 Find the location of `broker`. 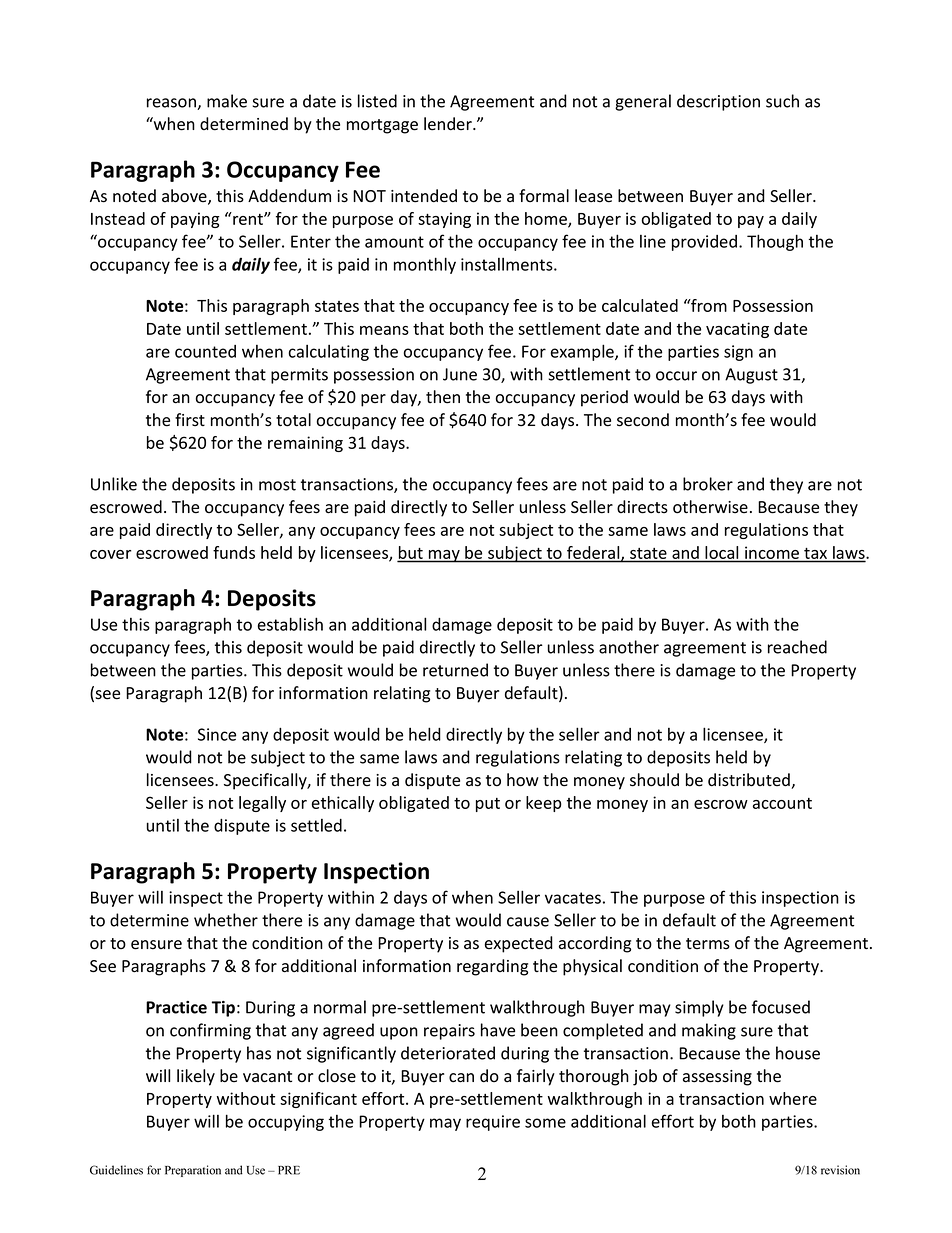

broker is located at coordinates (708, 484).
